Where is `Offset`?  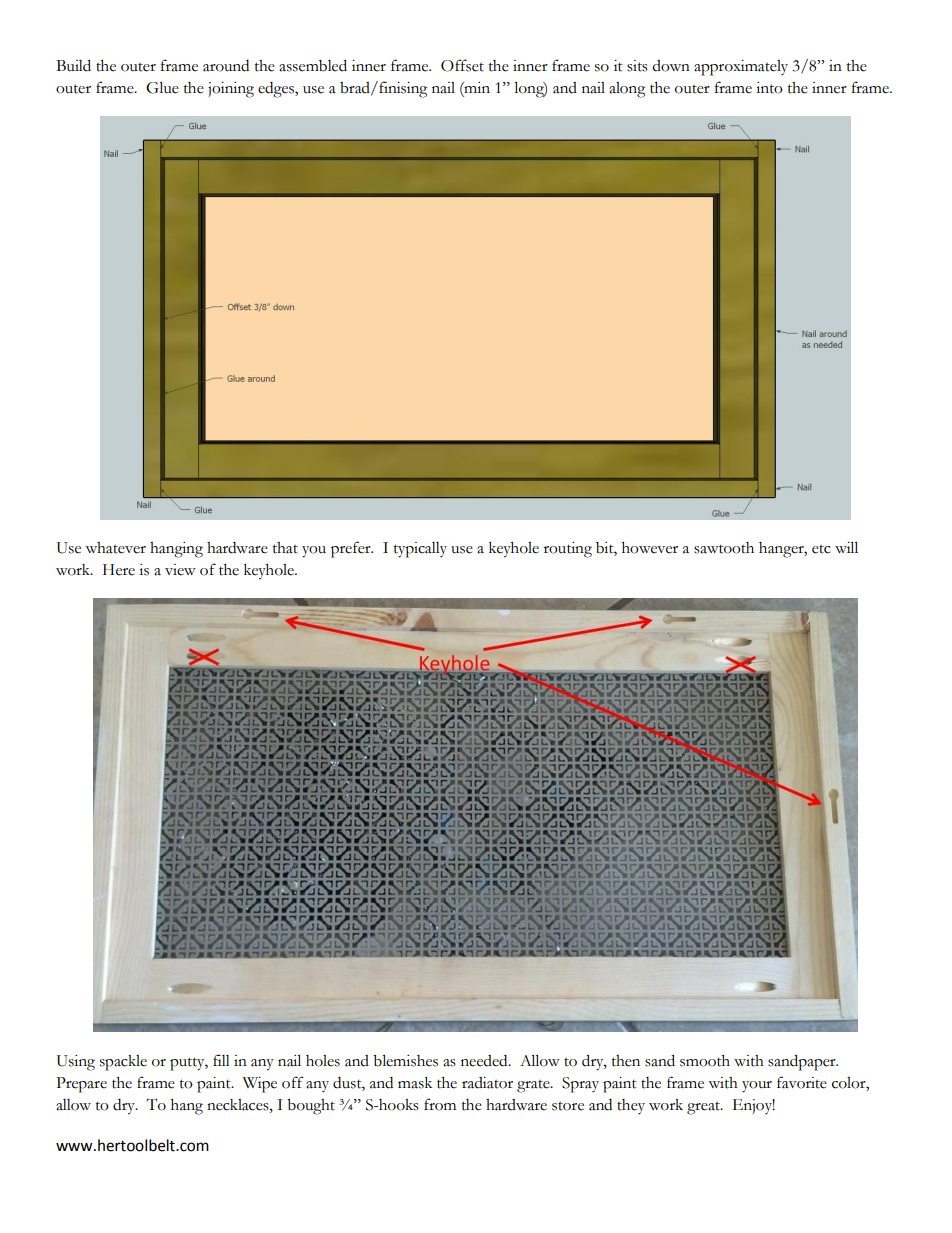
Offset is located at coordinates (462, 65).
